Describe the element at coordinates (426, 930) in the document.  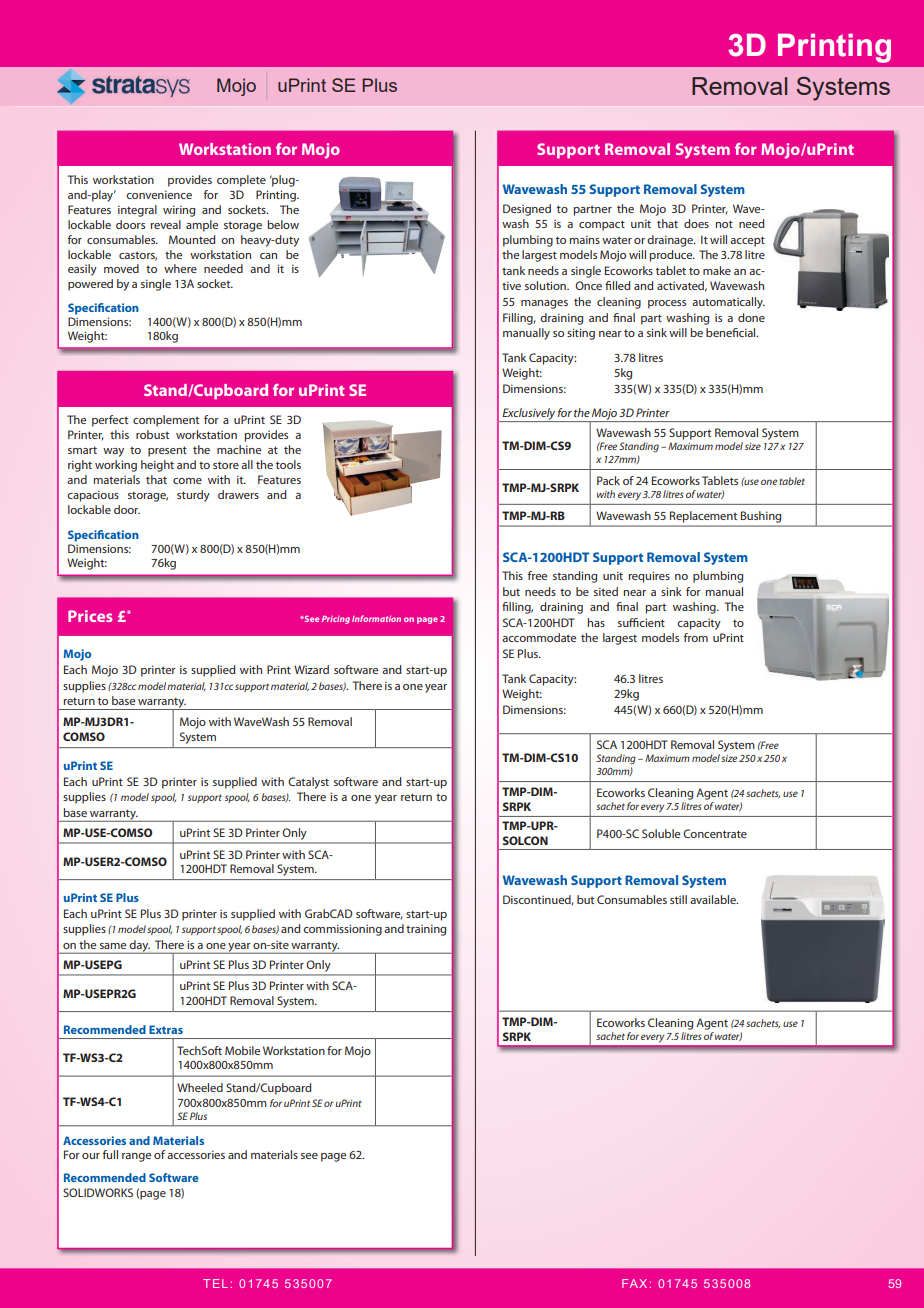
I see `training` at that location.
